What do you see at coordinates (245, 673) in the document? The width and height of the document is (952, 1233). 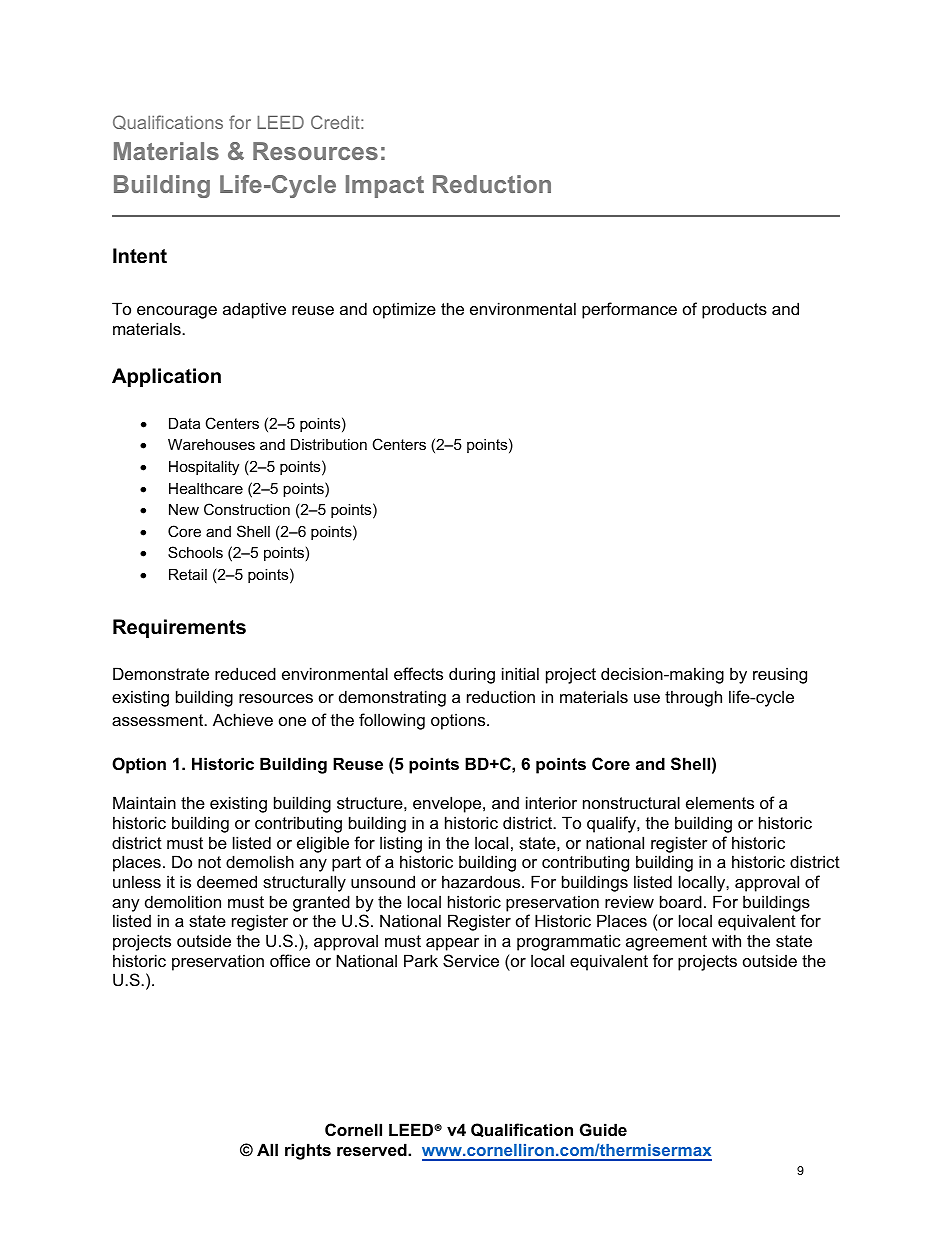 I see `reduced` at bounding box center [245, 673].
